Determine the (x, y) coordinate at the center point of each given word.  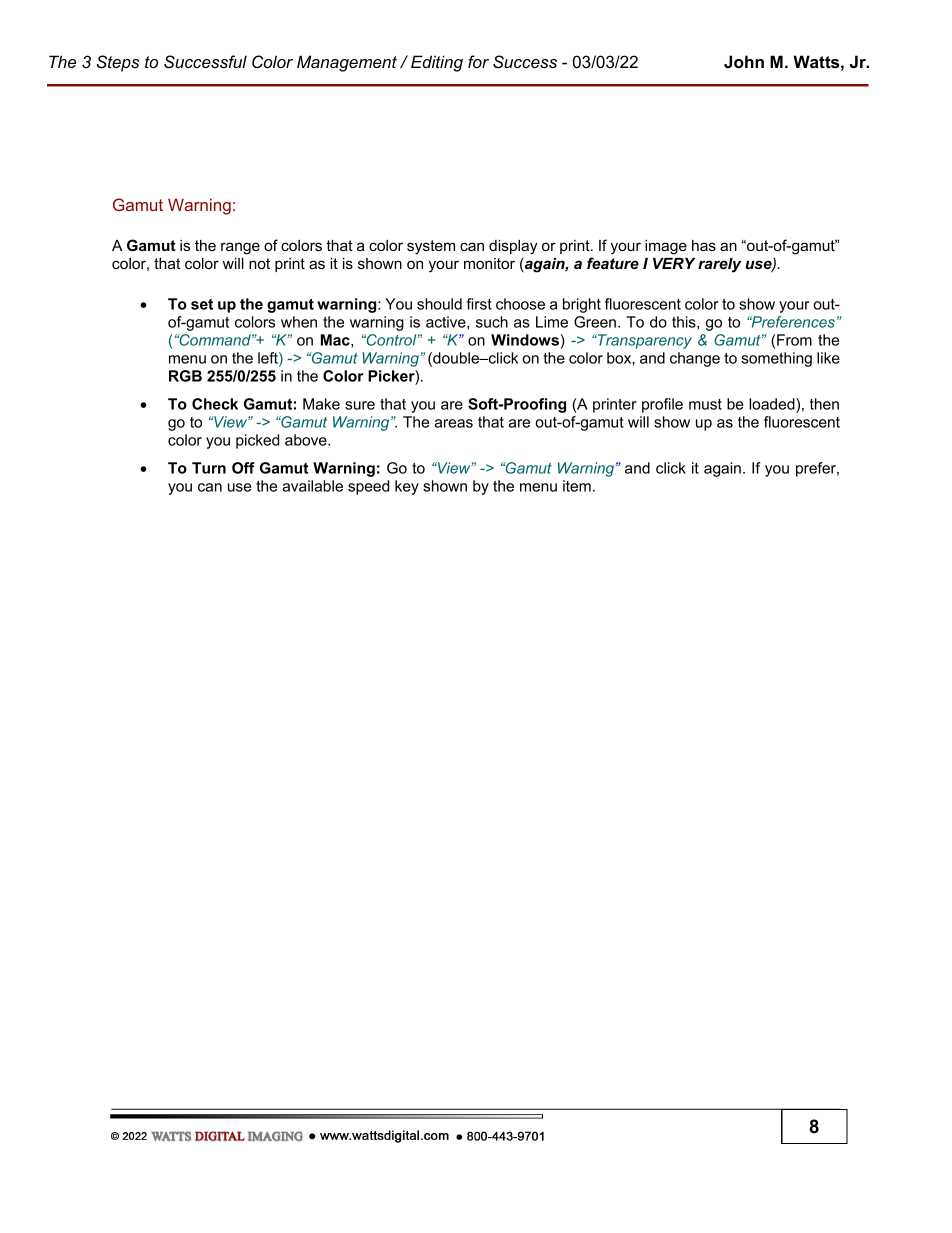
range (240, 248)
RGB (185, 376)
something (776, 359)
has (704, 245)
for (478, 61)
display (513, 247)
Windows (525, 340)
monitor (489, 263)
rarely (719, 265)
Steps (118, 63)
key (407, 487)
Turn (209, 468)
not (259, 263)
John (744, 61)
